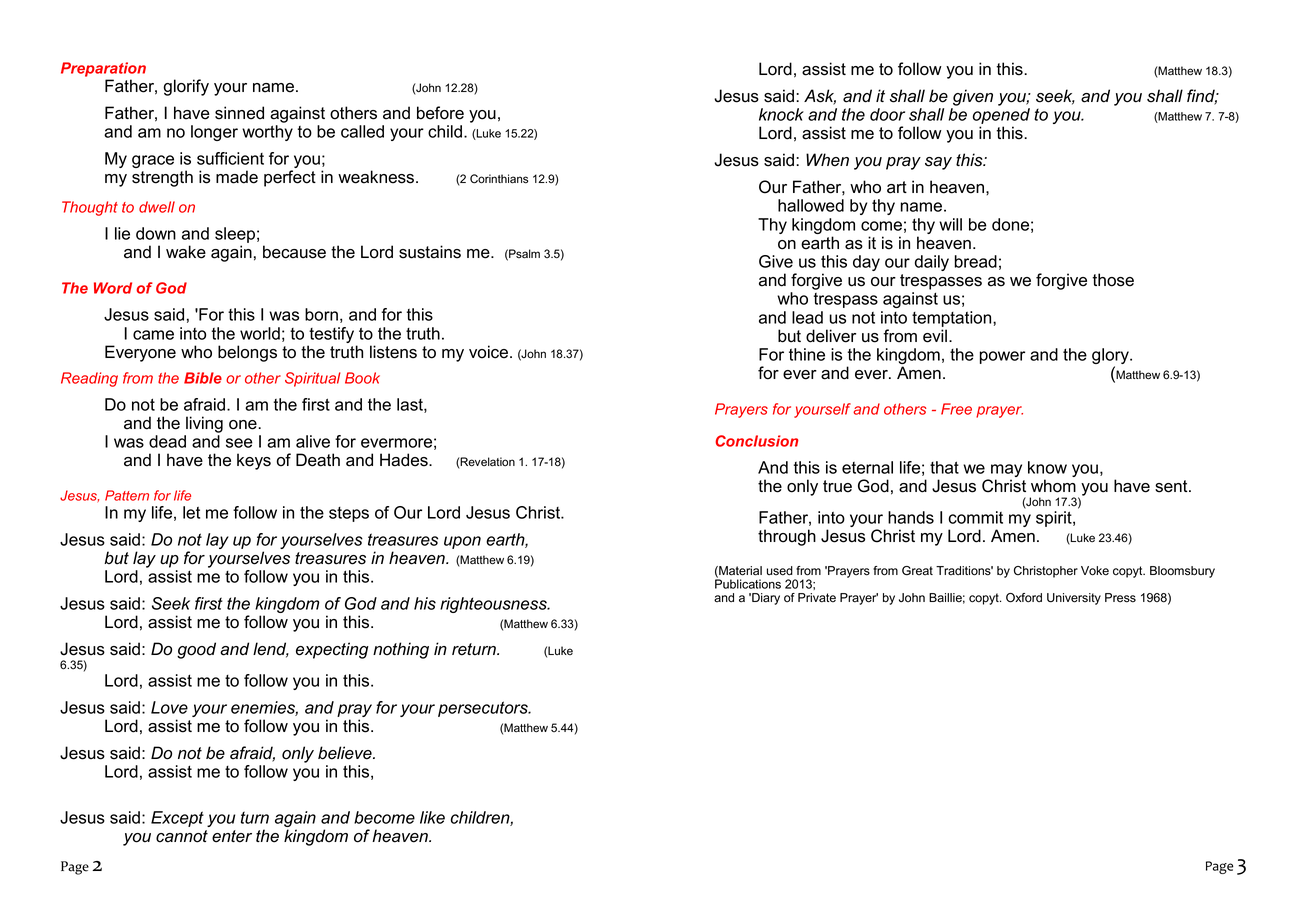 The width and height of the screenshot is (1308, 924). I want to click on Conclusion, so click(757, 441).
